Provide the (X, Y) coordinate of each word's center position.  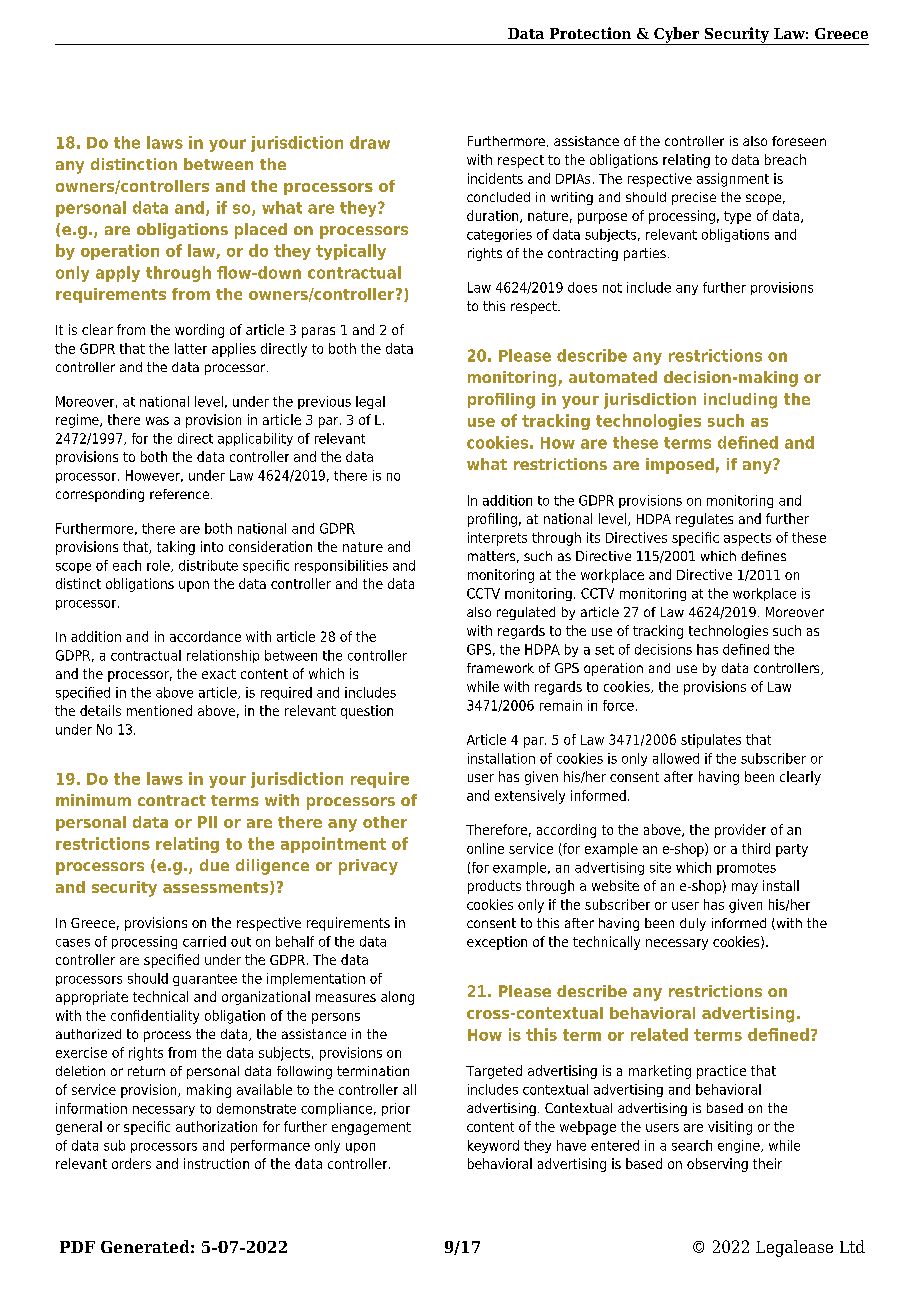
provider (740, 831)
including (740, 401)
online (485, 848)
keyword (493, 1146)
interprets (497, 539)
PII (207, 822)
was (157, 421)
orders (131, 1163)
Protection (590, 33)
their (767, 1163)
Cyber (677, 36)
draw (370, 142)
